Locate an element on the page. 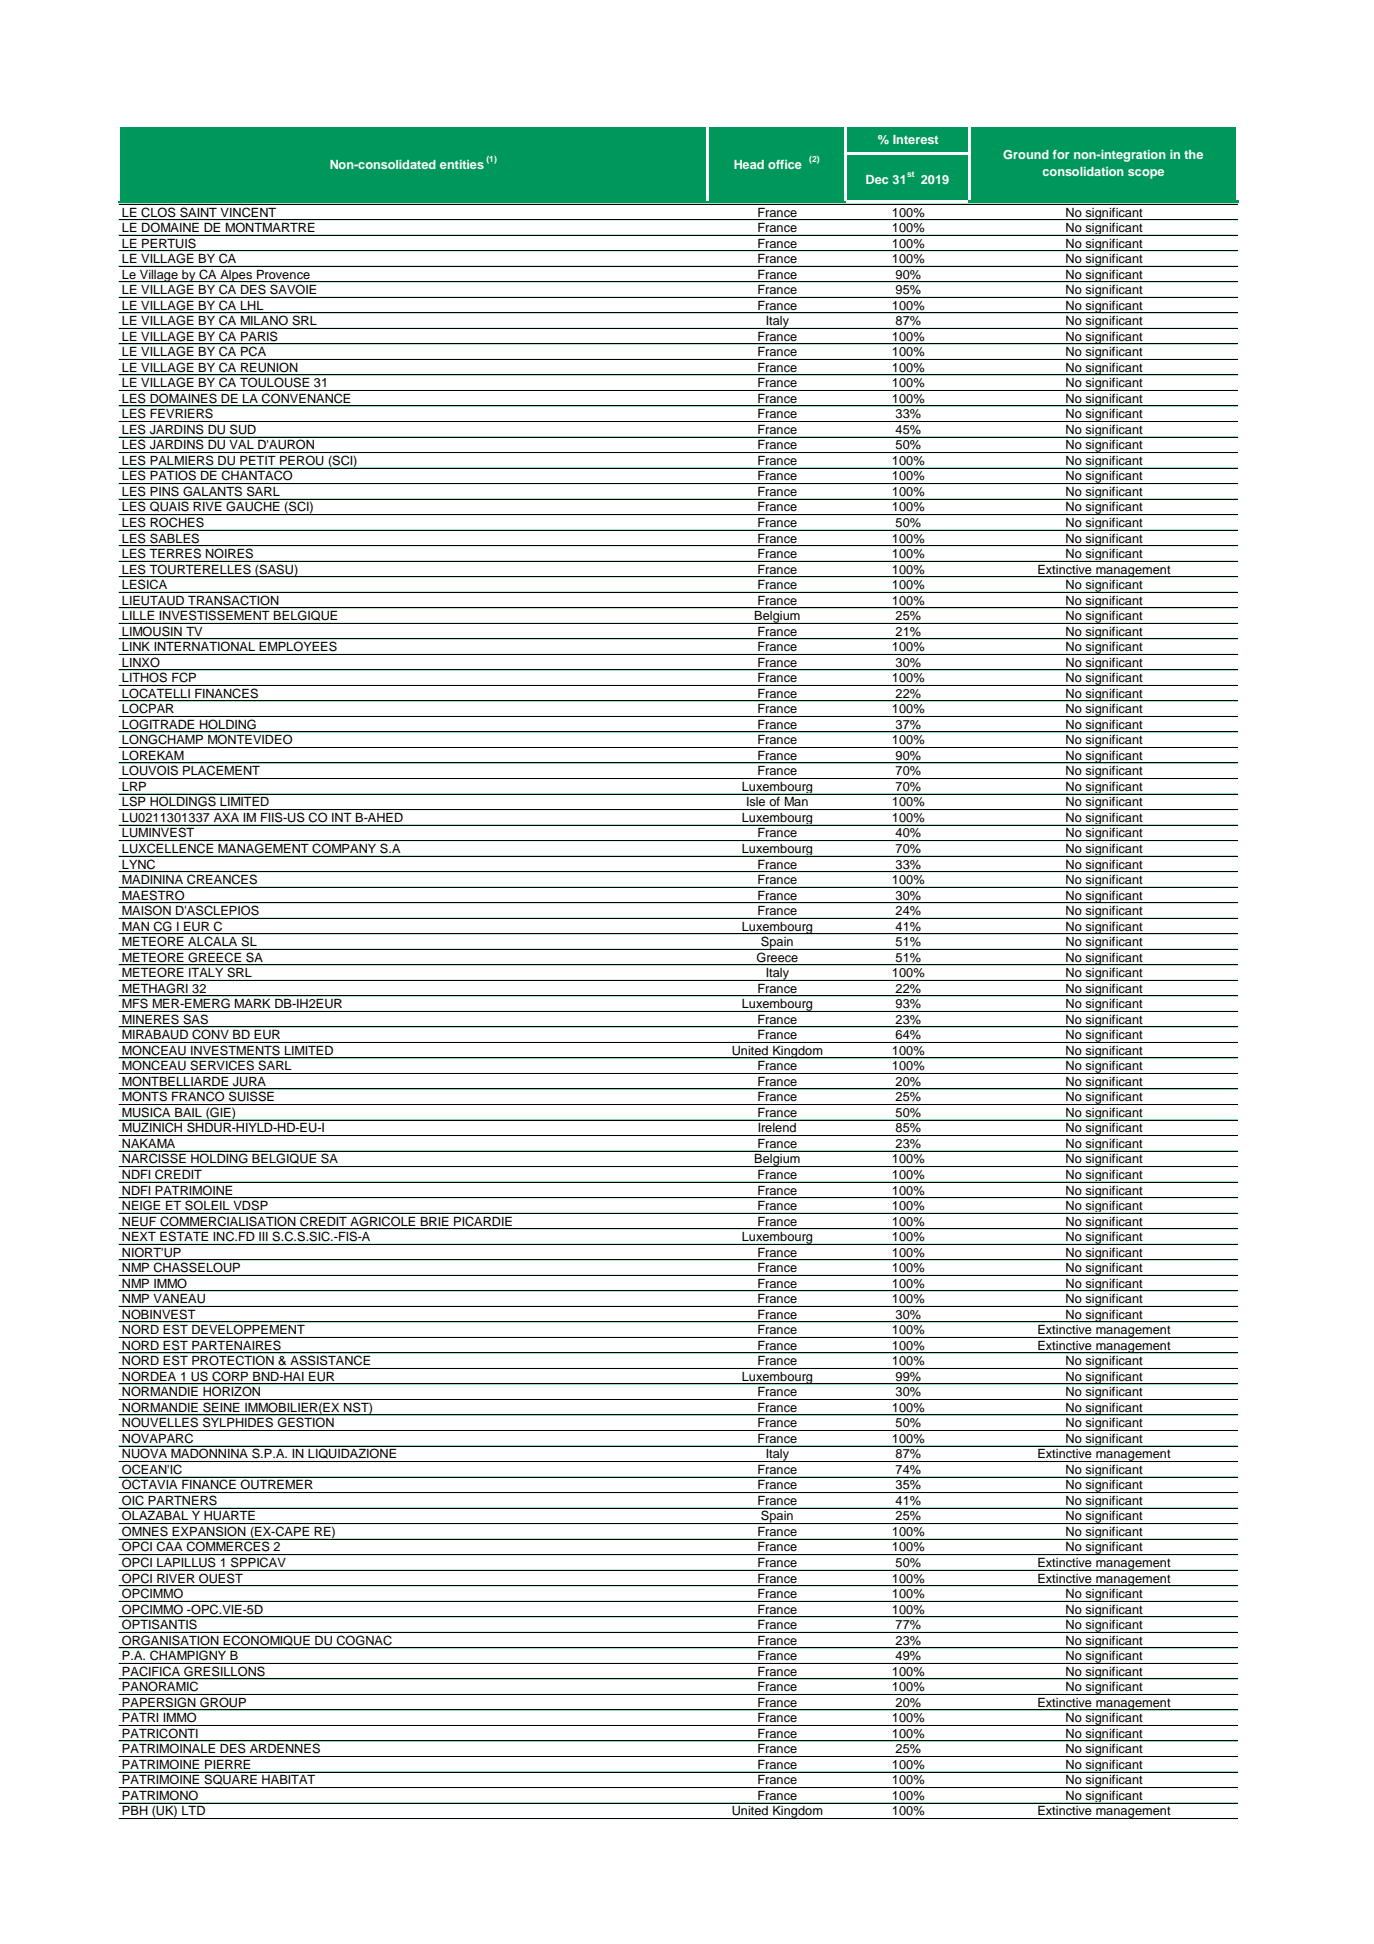 The height and width of the document is (1944, 1374). SQUARE is located at coordinates (230, 1780).
